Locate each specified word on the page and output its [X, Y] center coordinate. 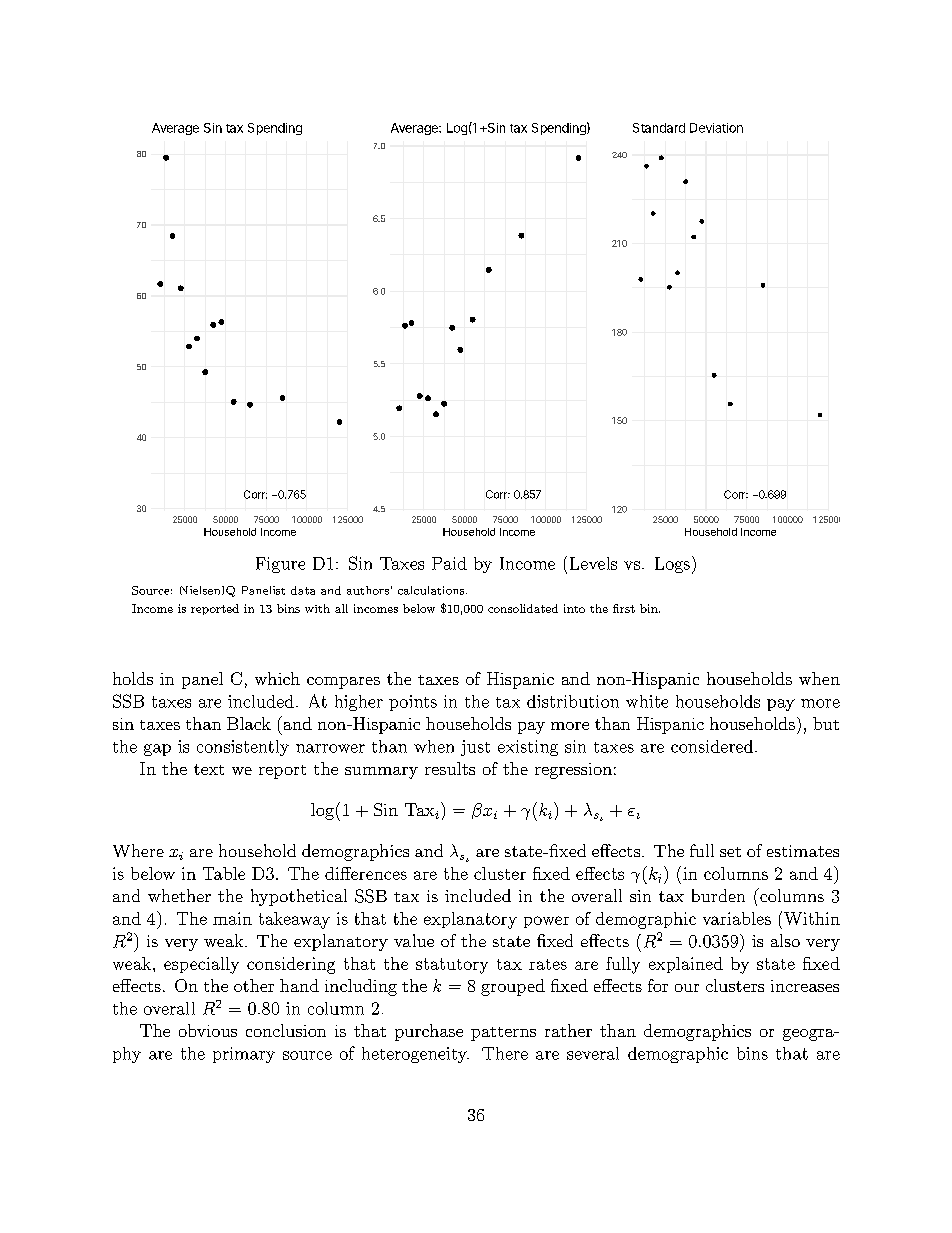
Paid [449, 563]
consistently [243, 748]
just [475, 748]
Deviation [716, 128]
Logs [672, 565]
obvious [208, 1030]
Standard [659, 128]
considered [712, 746]
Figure [280, 565]
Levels [593, 563]
